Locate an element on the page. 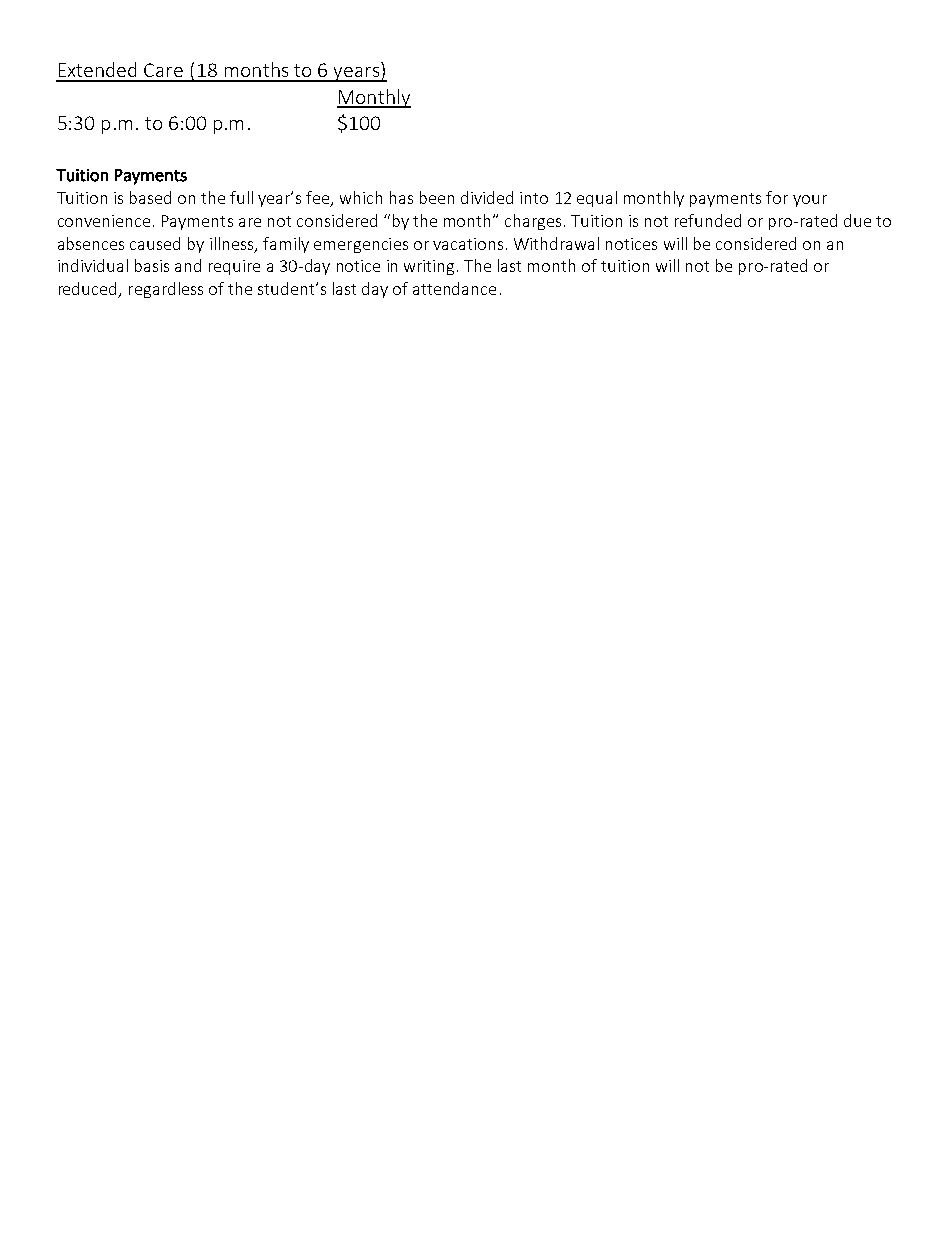 The height and width of the document is (1233, 952). Withdrawal is located at coordinates (556, 243).
